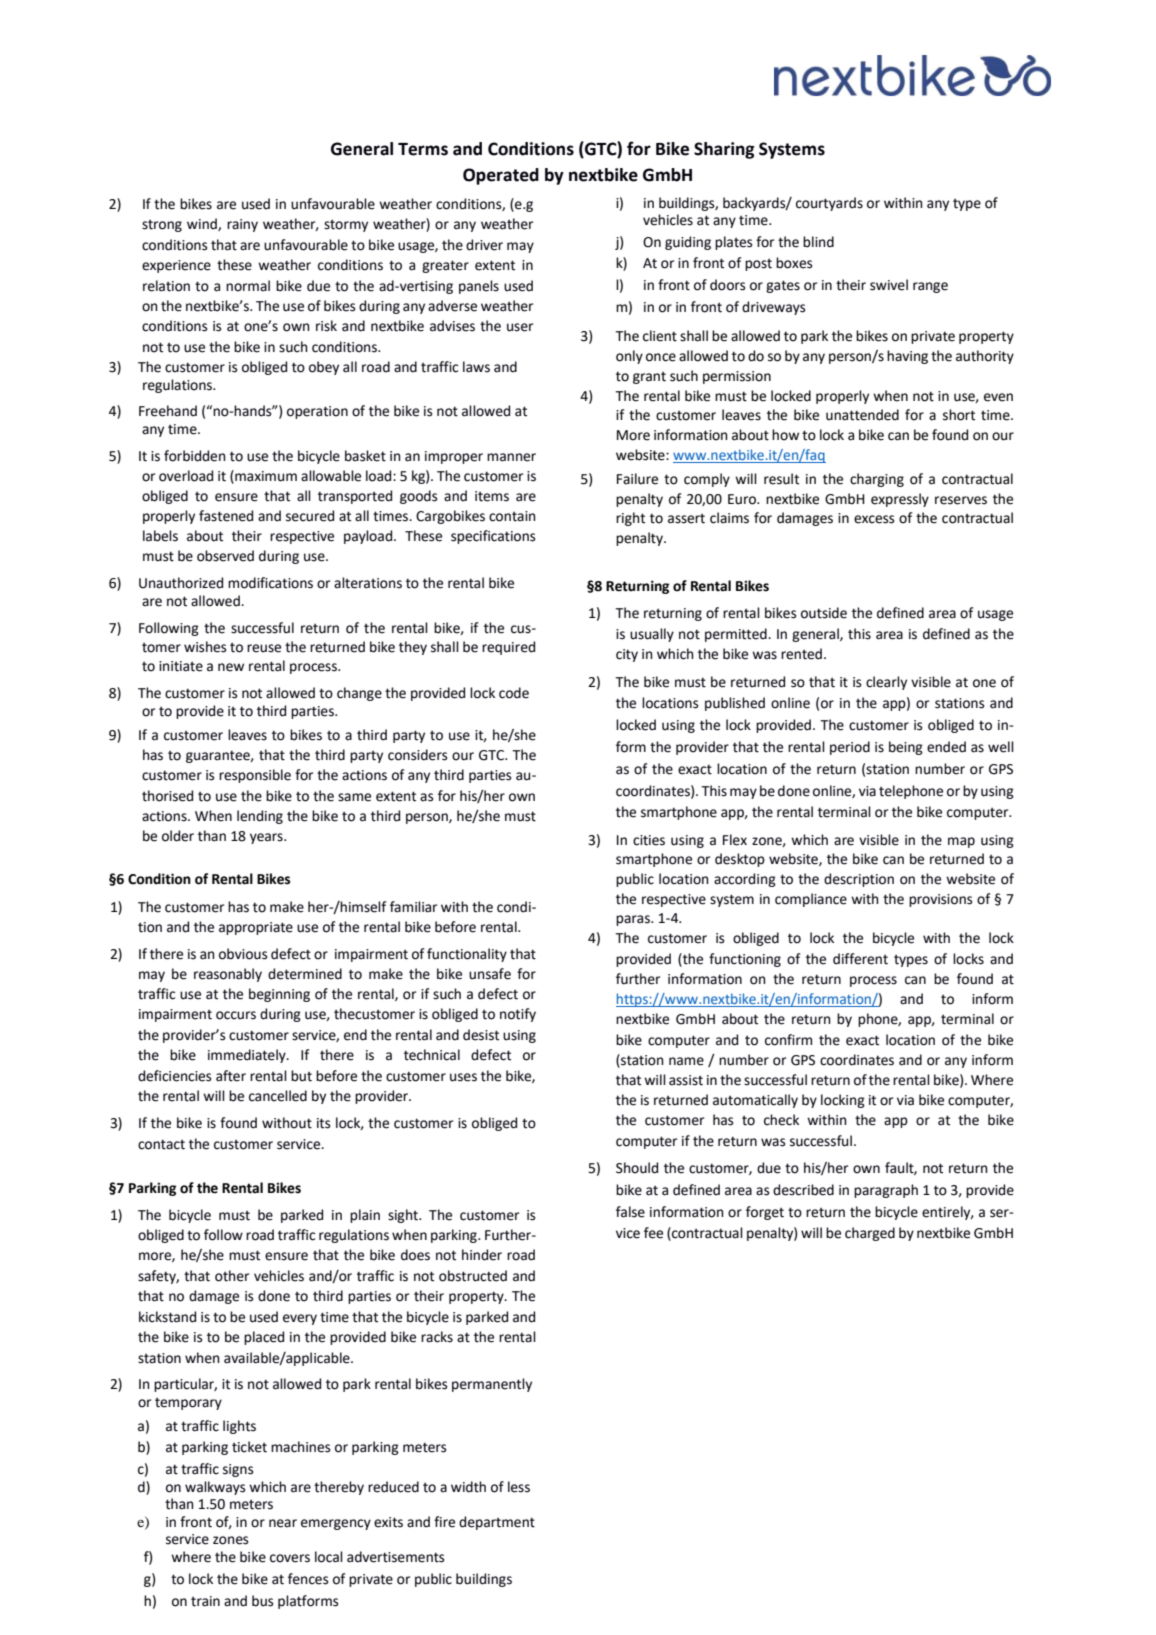 This screenshot has height=1635, width=1156. Describe the element at coordinates (290, 1558) in the screenshot. I see `covers` at that location.
